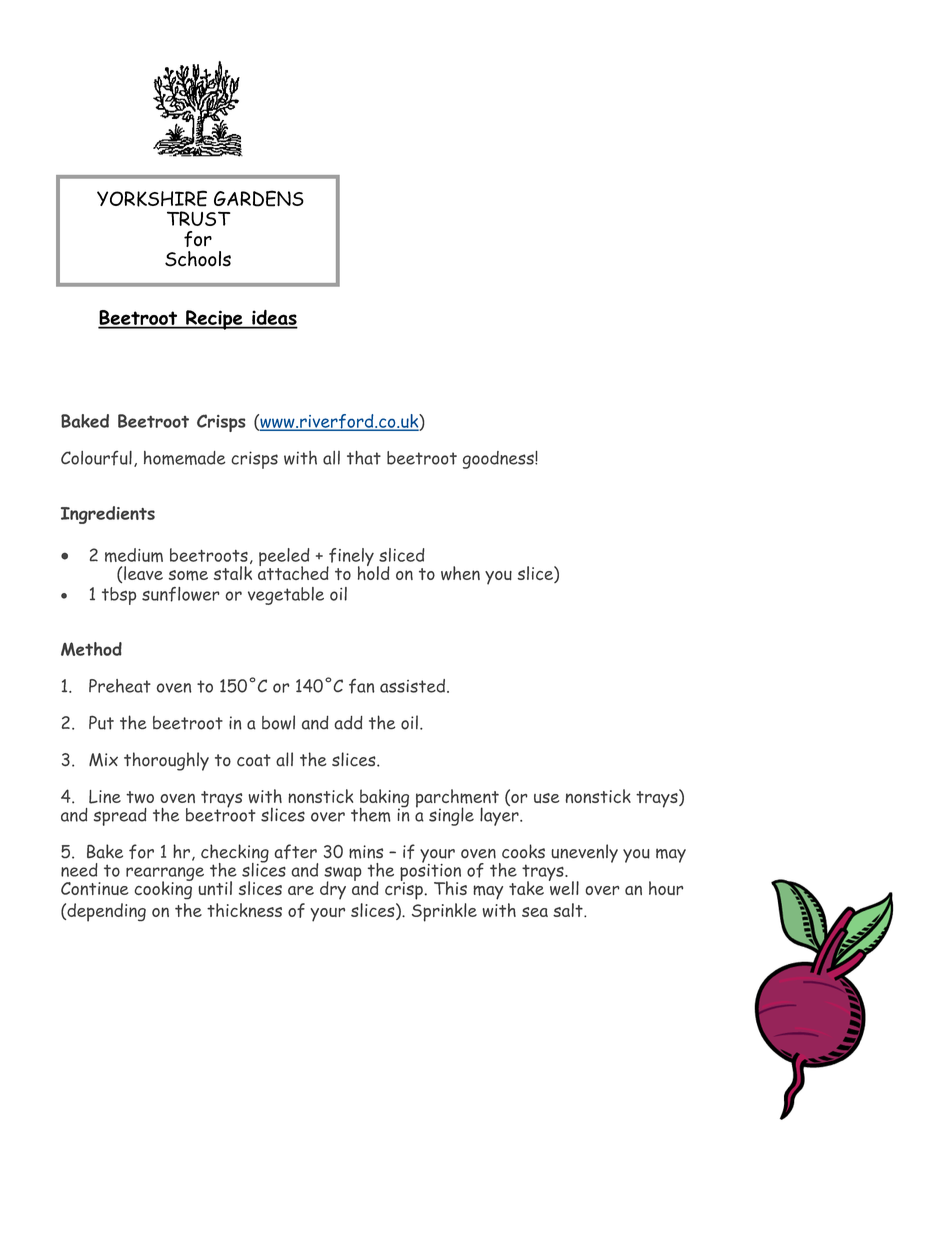  I want to click on TRUST, so click(199, 218).
